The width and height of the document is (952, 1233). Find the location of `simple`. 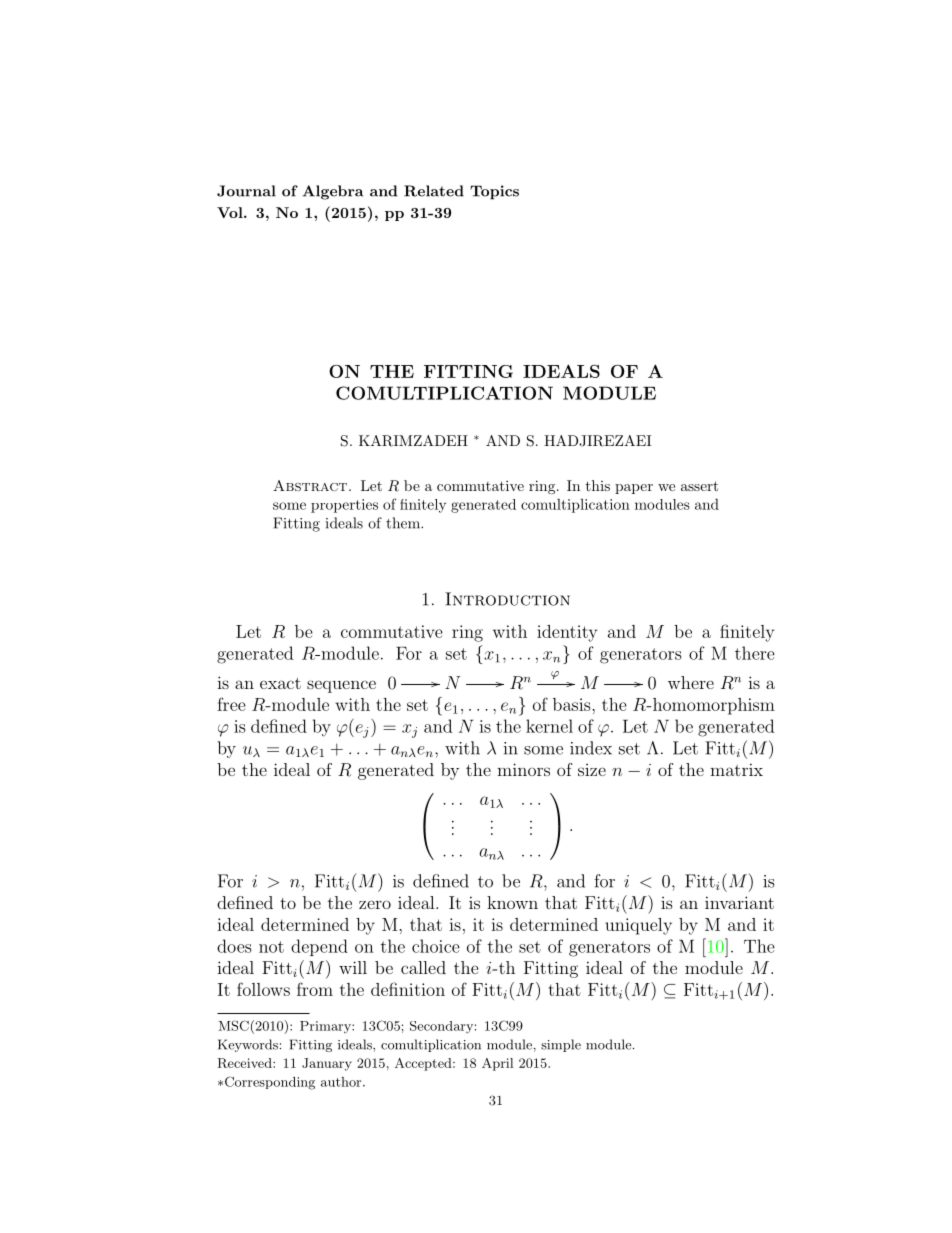

simple is located at coordinates (561, 1045).
